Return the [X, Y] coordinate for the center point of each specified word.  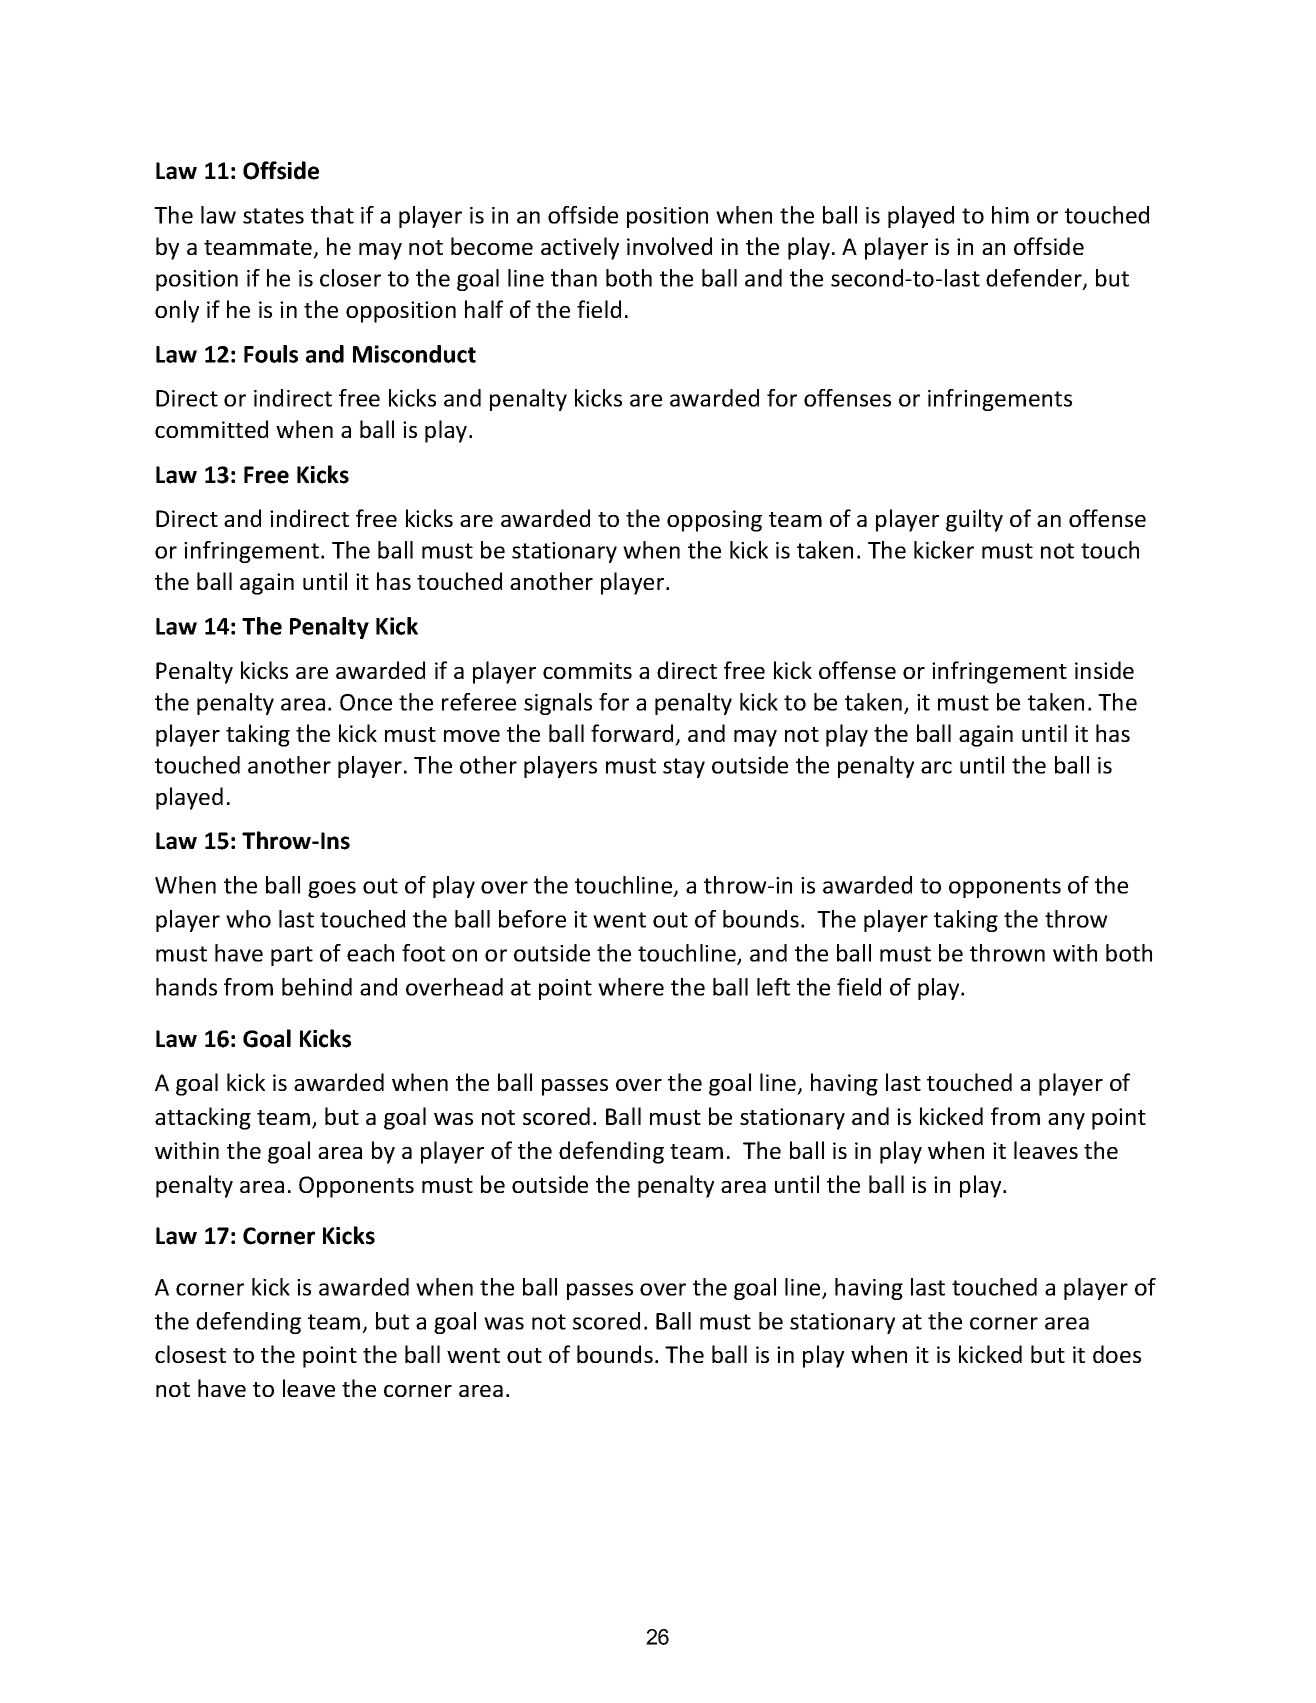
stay [684, 768]
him [1010, 215]
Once [366, 702]
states [273, 216]
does [1117, 1354]
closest [190, 1354]
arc [936, 767]
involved [669, 246]
